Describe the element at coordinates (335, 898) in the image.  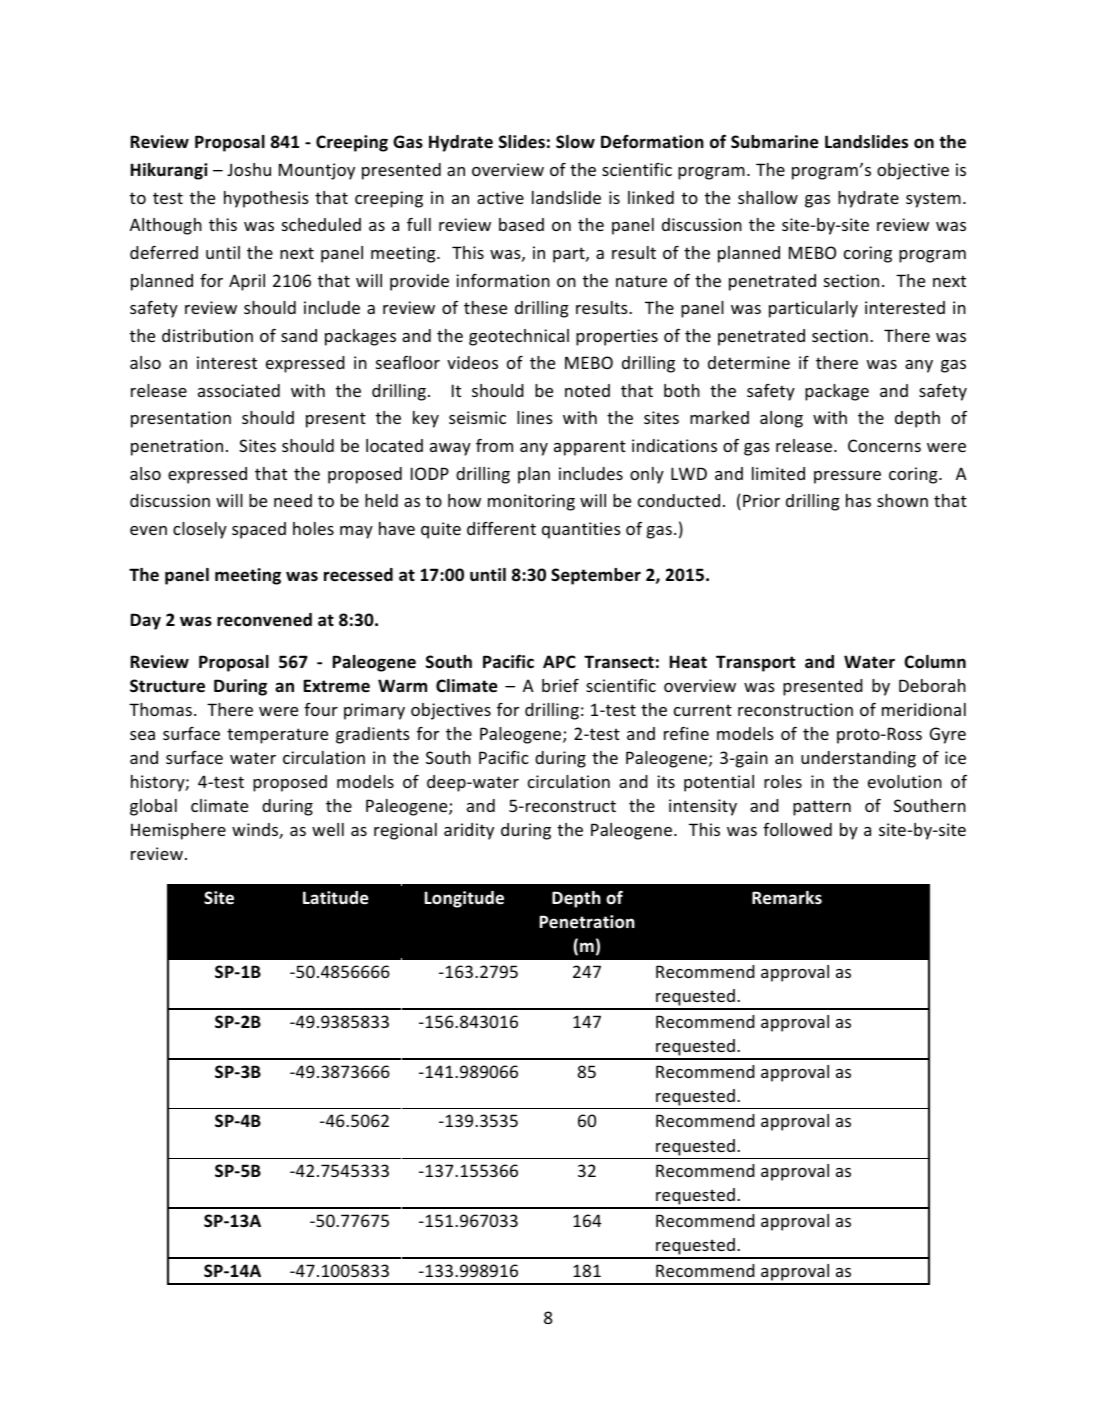
I see `Latitude` at that location.
